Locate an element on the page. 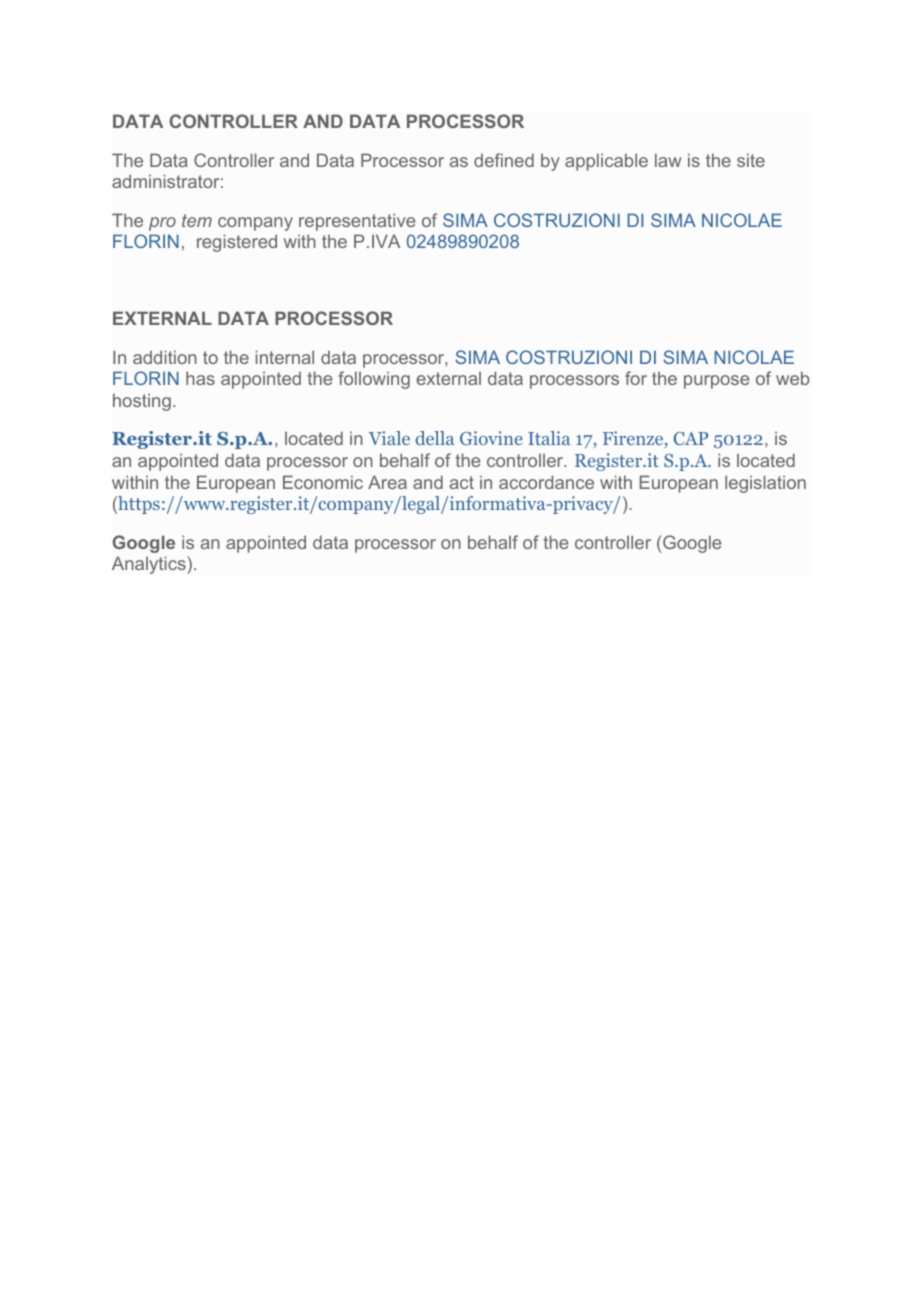 This image has width=924, height=1308. site is located at coordinates (751, 160).
